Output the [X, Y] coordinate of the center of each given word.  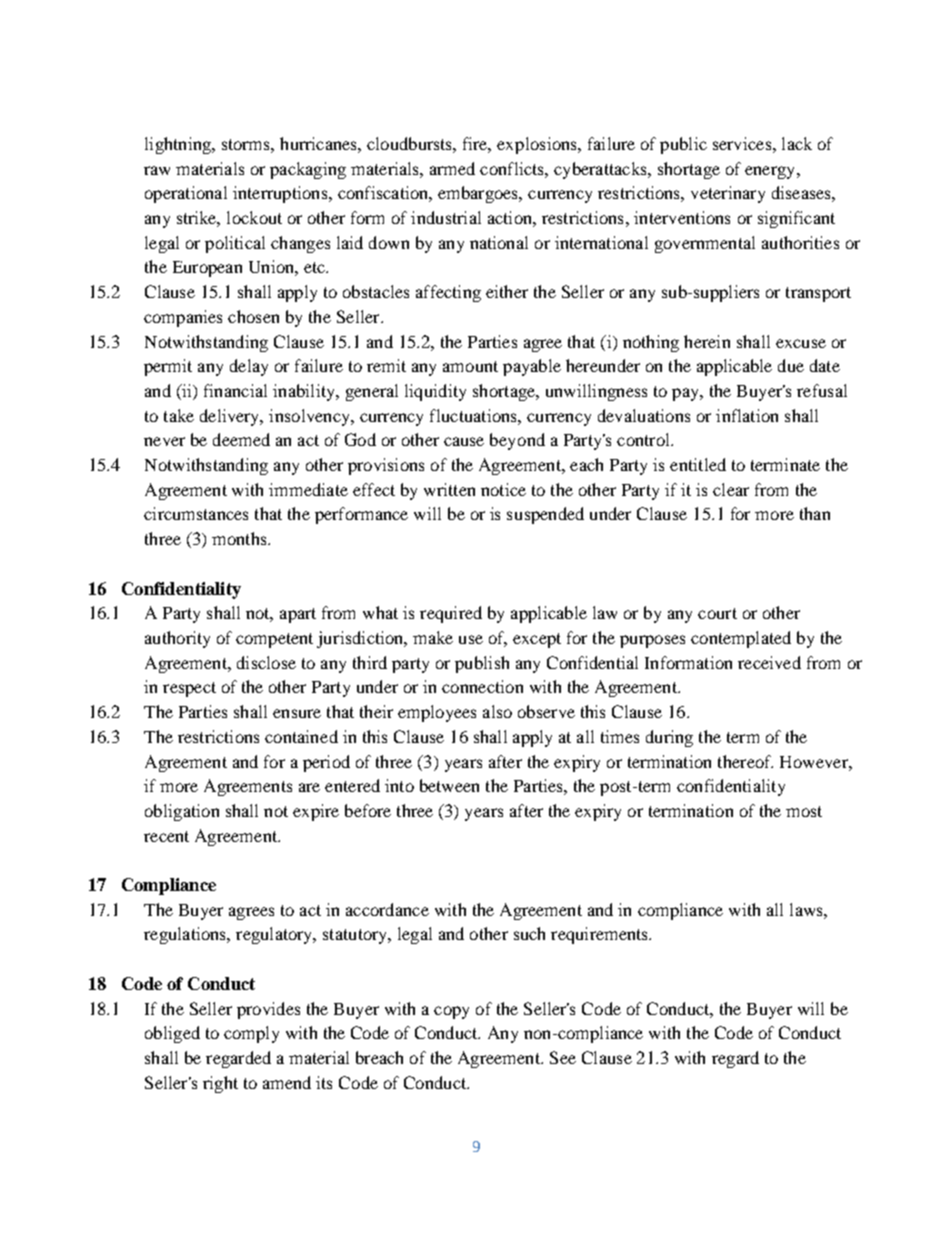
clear [731, 489]
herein [707, 341]
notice [503, 489]
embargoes [479, 194]
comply [251, 1034]
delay [249, 367]
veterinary [728, 194]
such [529, 933]
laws [807, 909]
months [240, 538]
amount [470, 366]
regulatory [275, 935]
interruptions [281, 194]
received [769, 662]
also [497, 711]
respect [189, 689]
